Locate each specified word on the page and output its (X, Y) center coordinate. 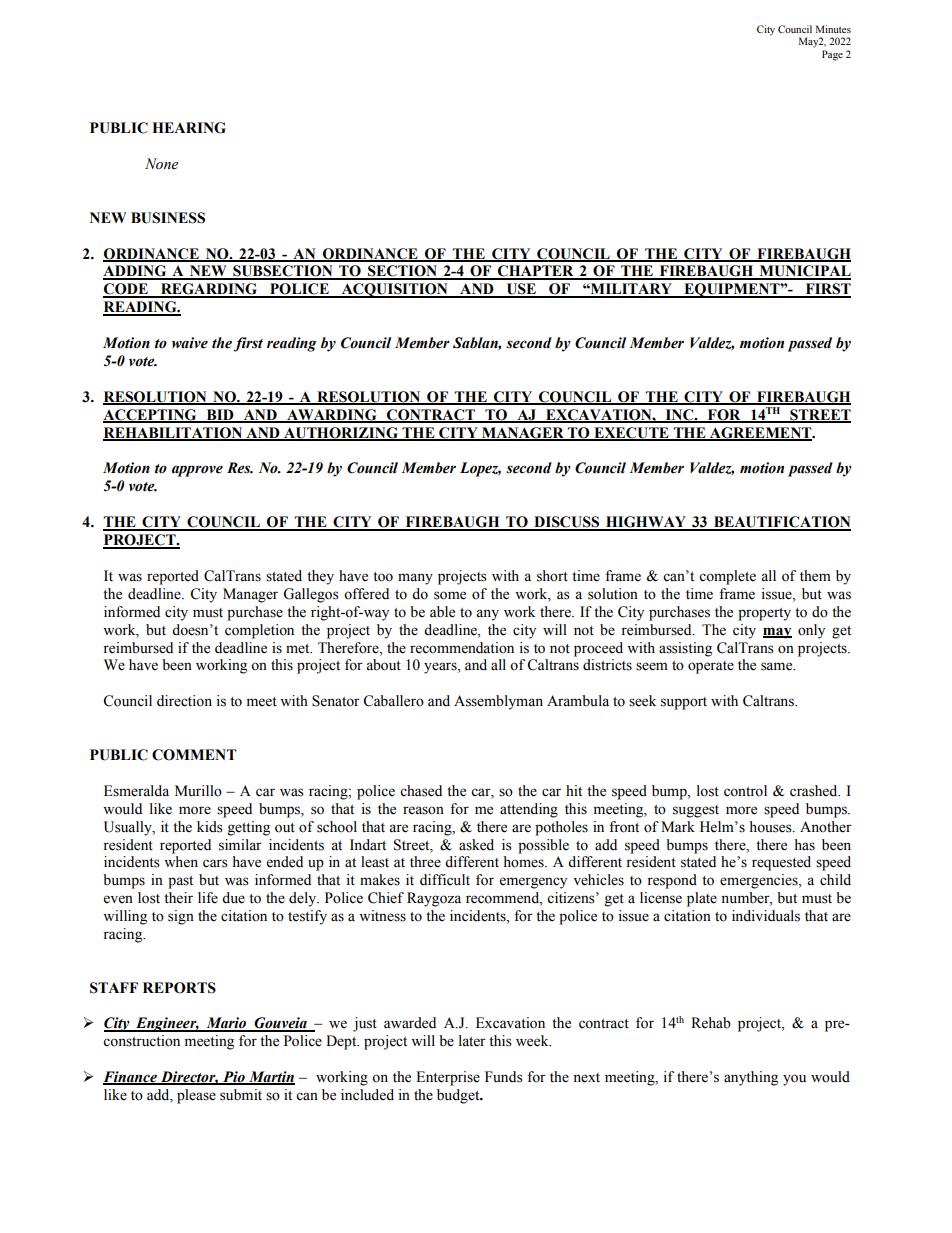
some (450, 595)
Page (832, 55)
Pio (234, 1078)
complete (727, 577)
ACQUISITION (394, 290)
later (472, 1041)
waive (190, 343)
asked (476, 845)
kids (210, 827)
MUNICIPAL (804, 272)
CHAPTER (536, 272)
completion (259, 631)
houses (772, 827)
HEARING (189, 128)
